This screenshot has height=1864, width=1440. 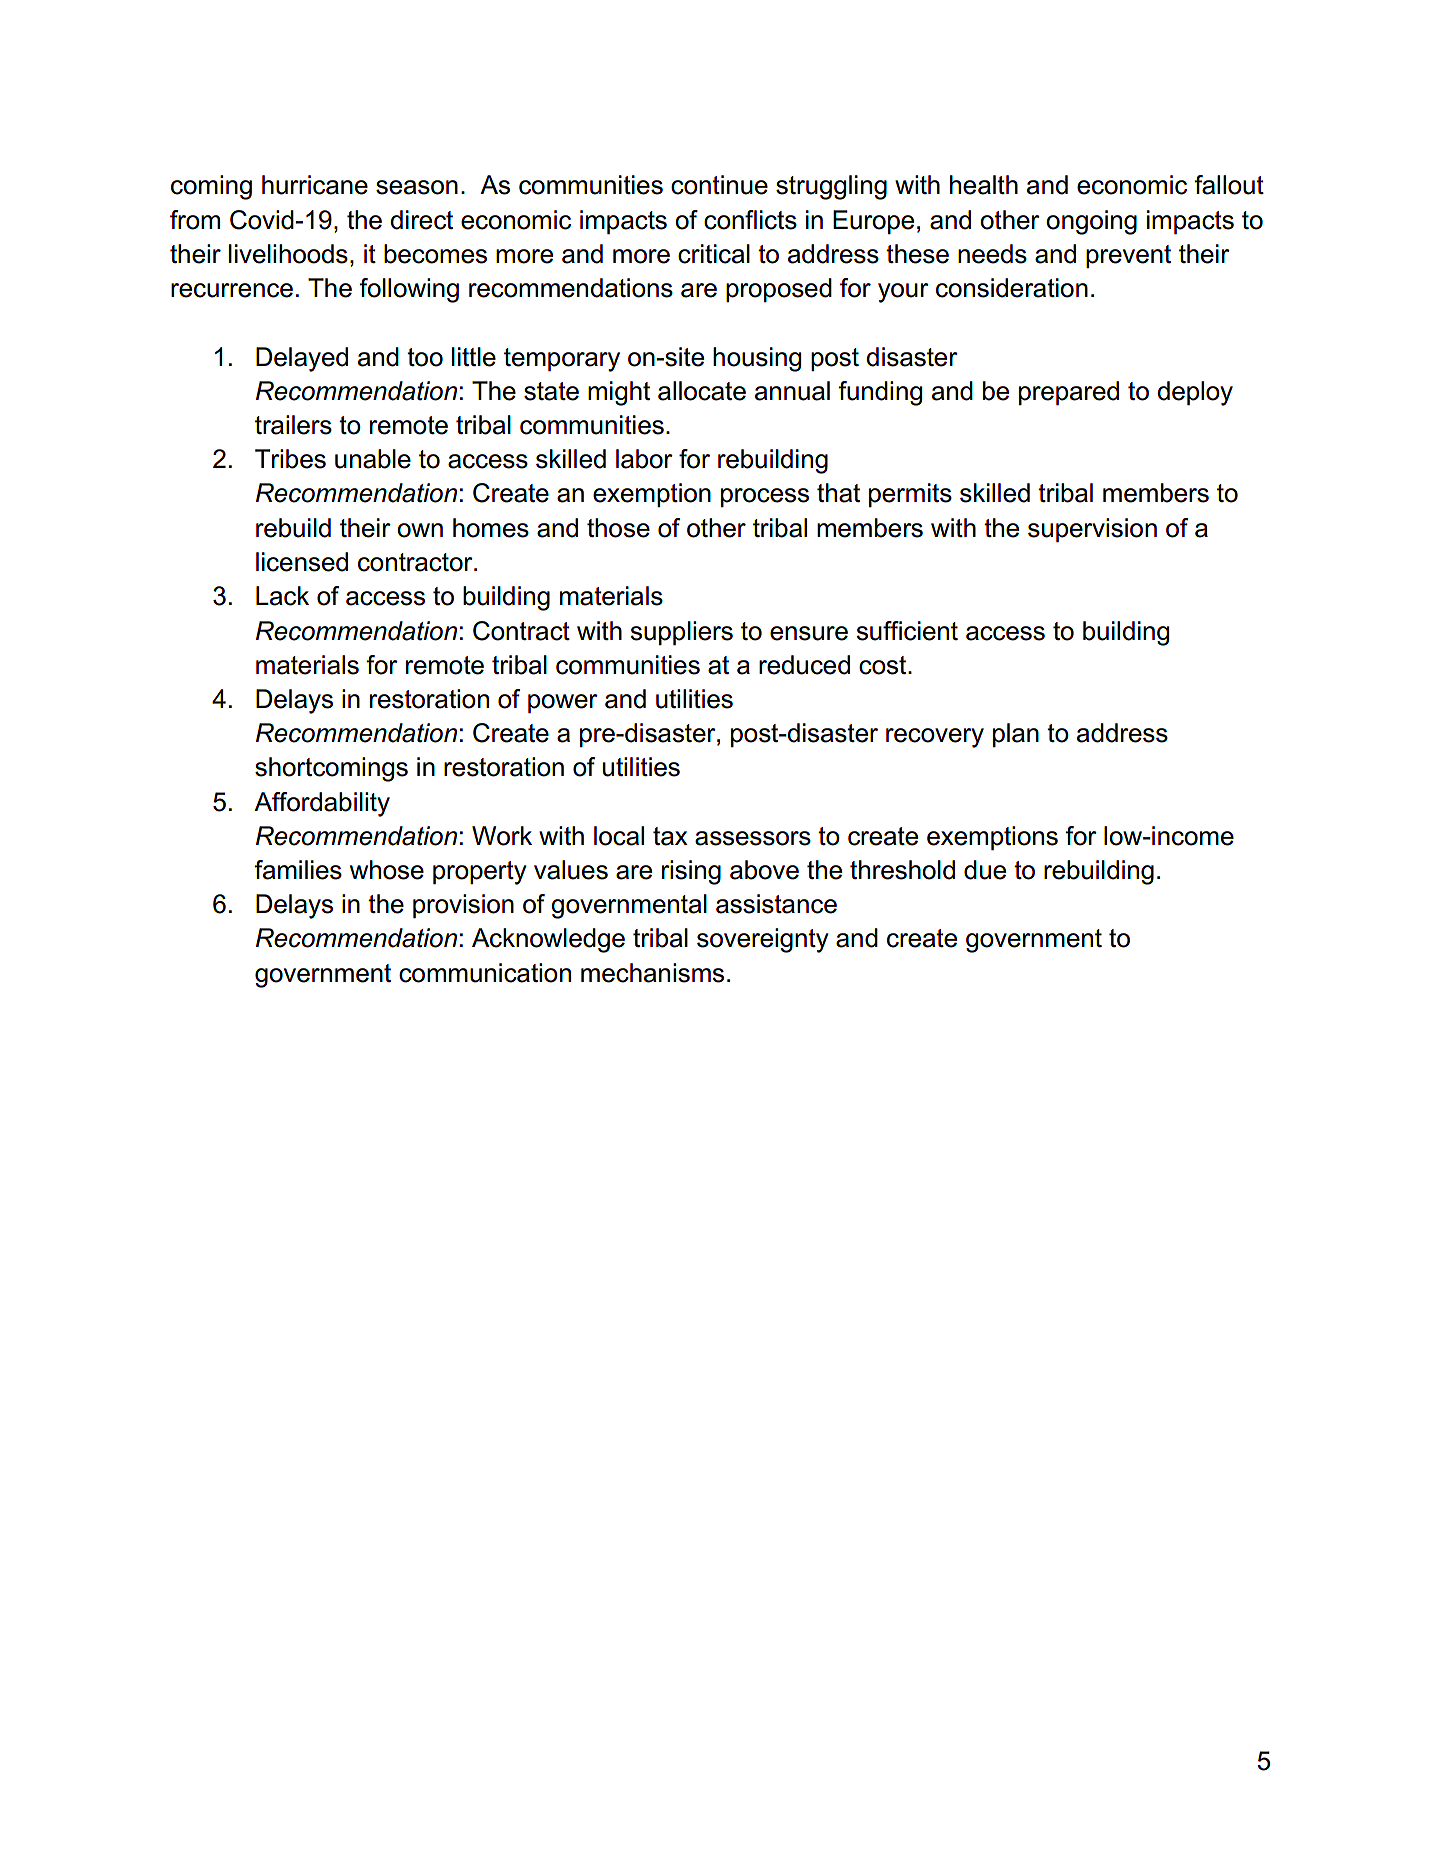 What do you see at coordinates (1016, 735) in the screenshot?
I see `plan` at bounding box center [1016, 735].
